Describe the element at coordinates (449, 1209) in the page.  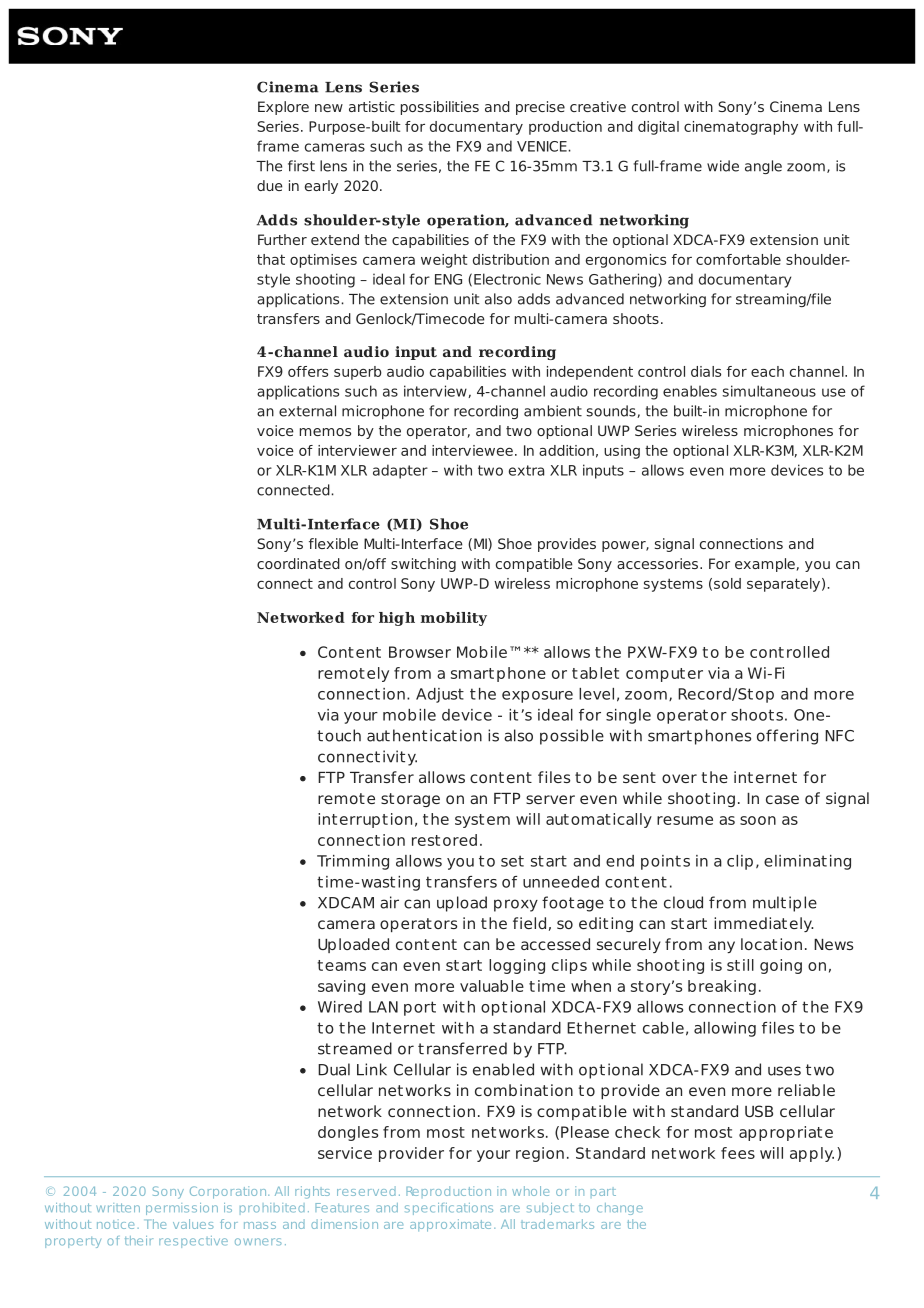
I see `specifications` at that location.
